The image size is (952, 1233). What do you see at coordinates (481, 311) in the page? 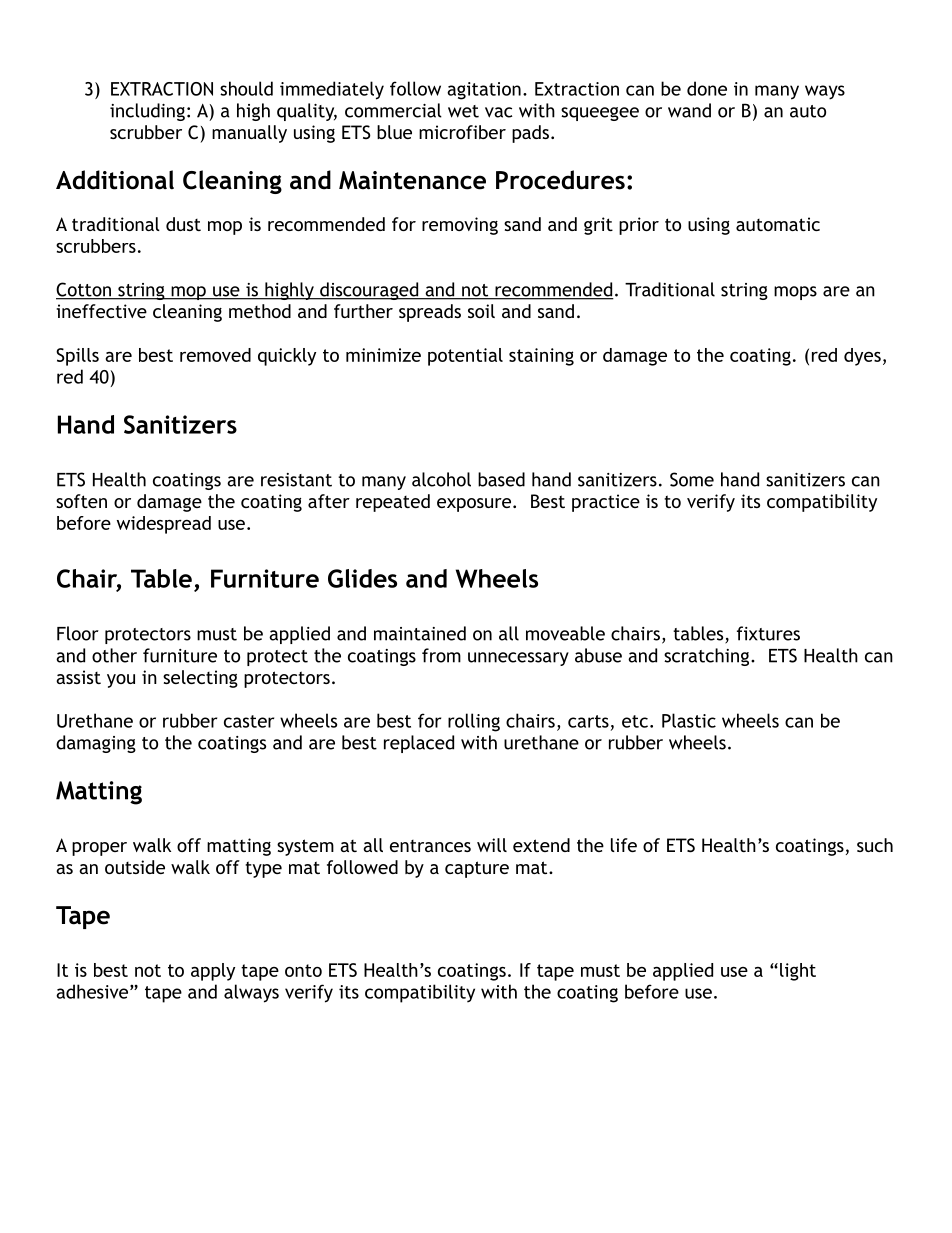
I see `soil` at bounding box center [481, 311].
